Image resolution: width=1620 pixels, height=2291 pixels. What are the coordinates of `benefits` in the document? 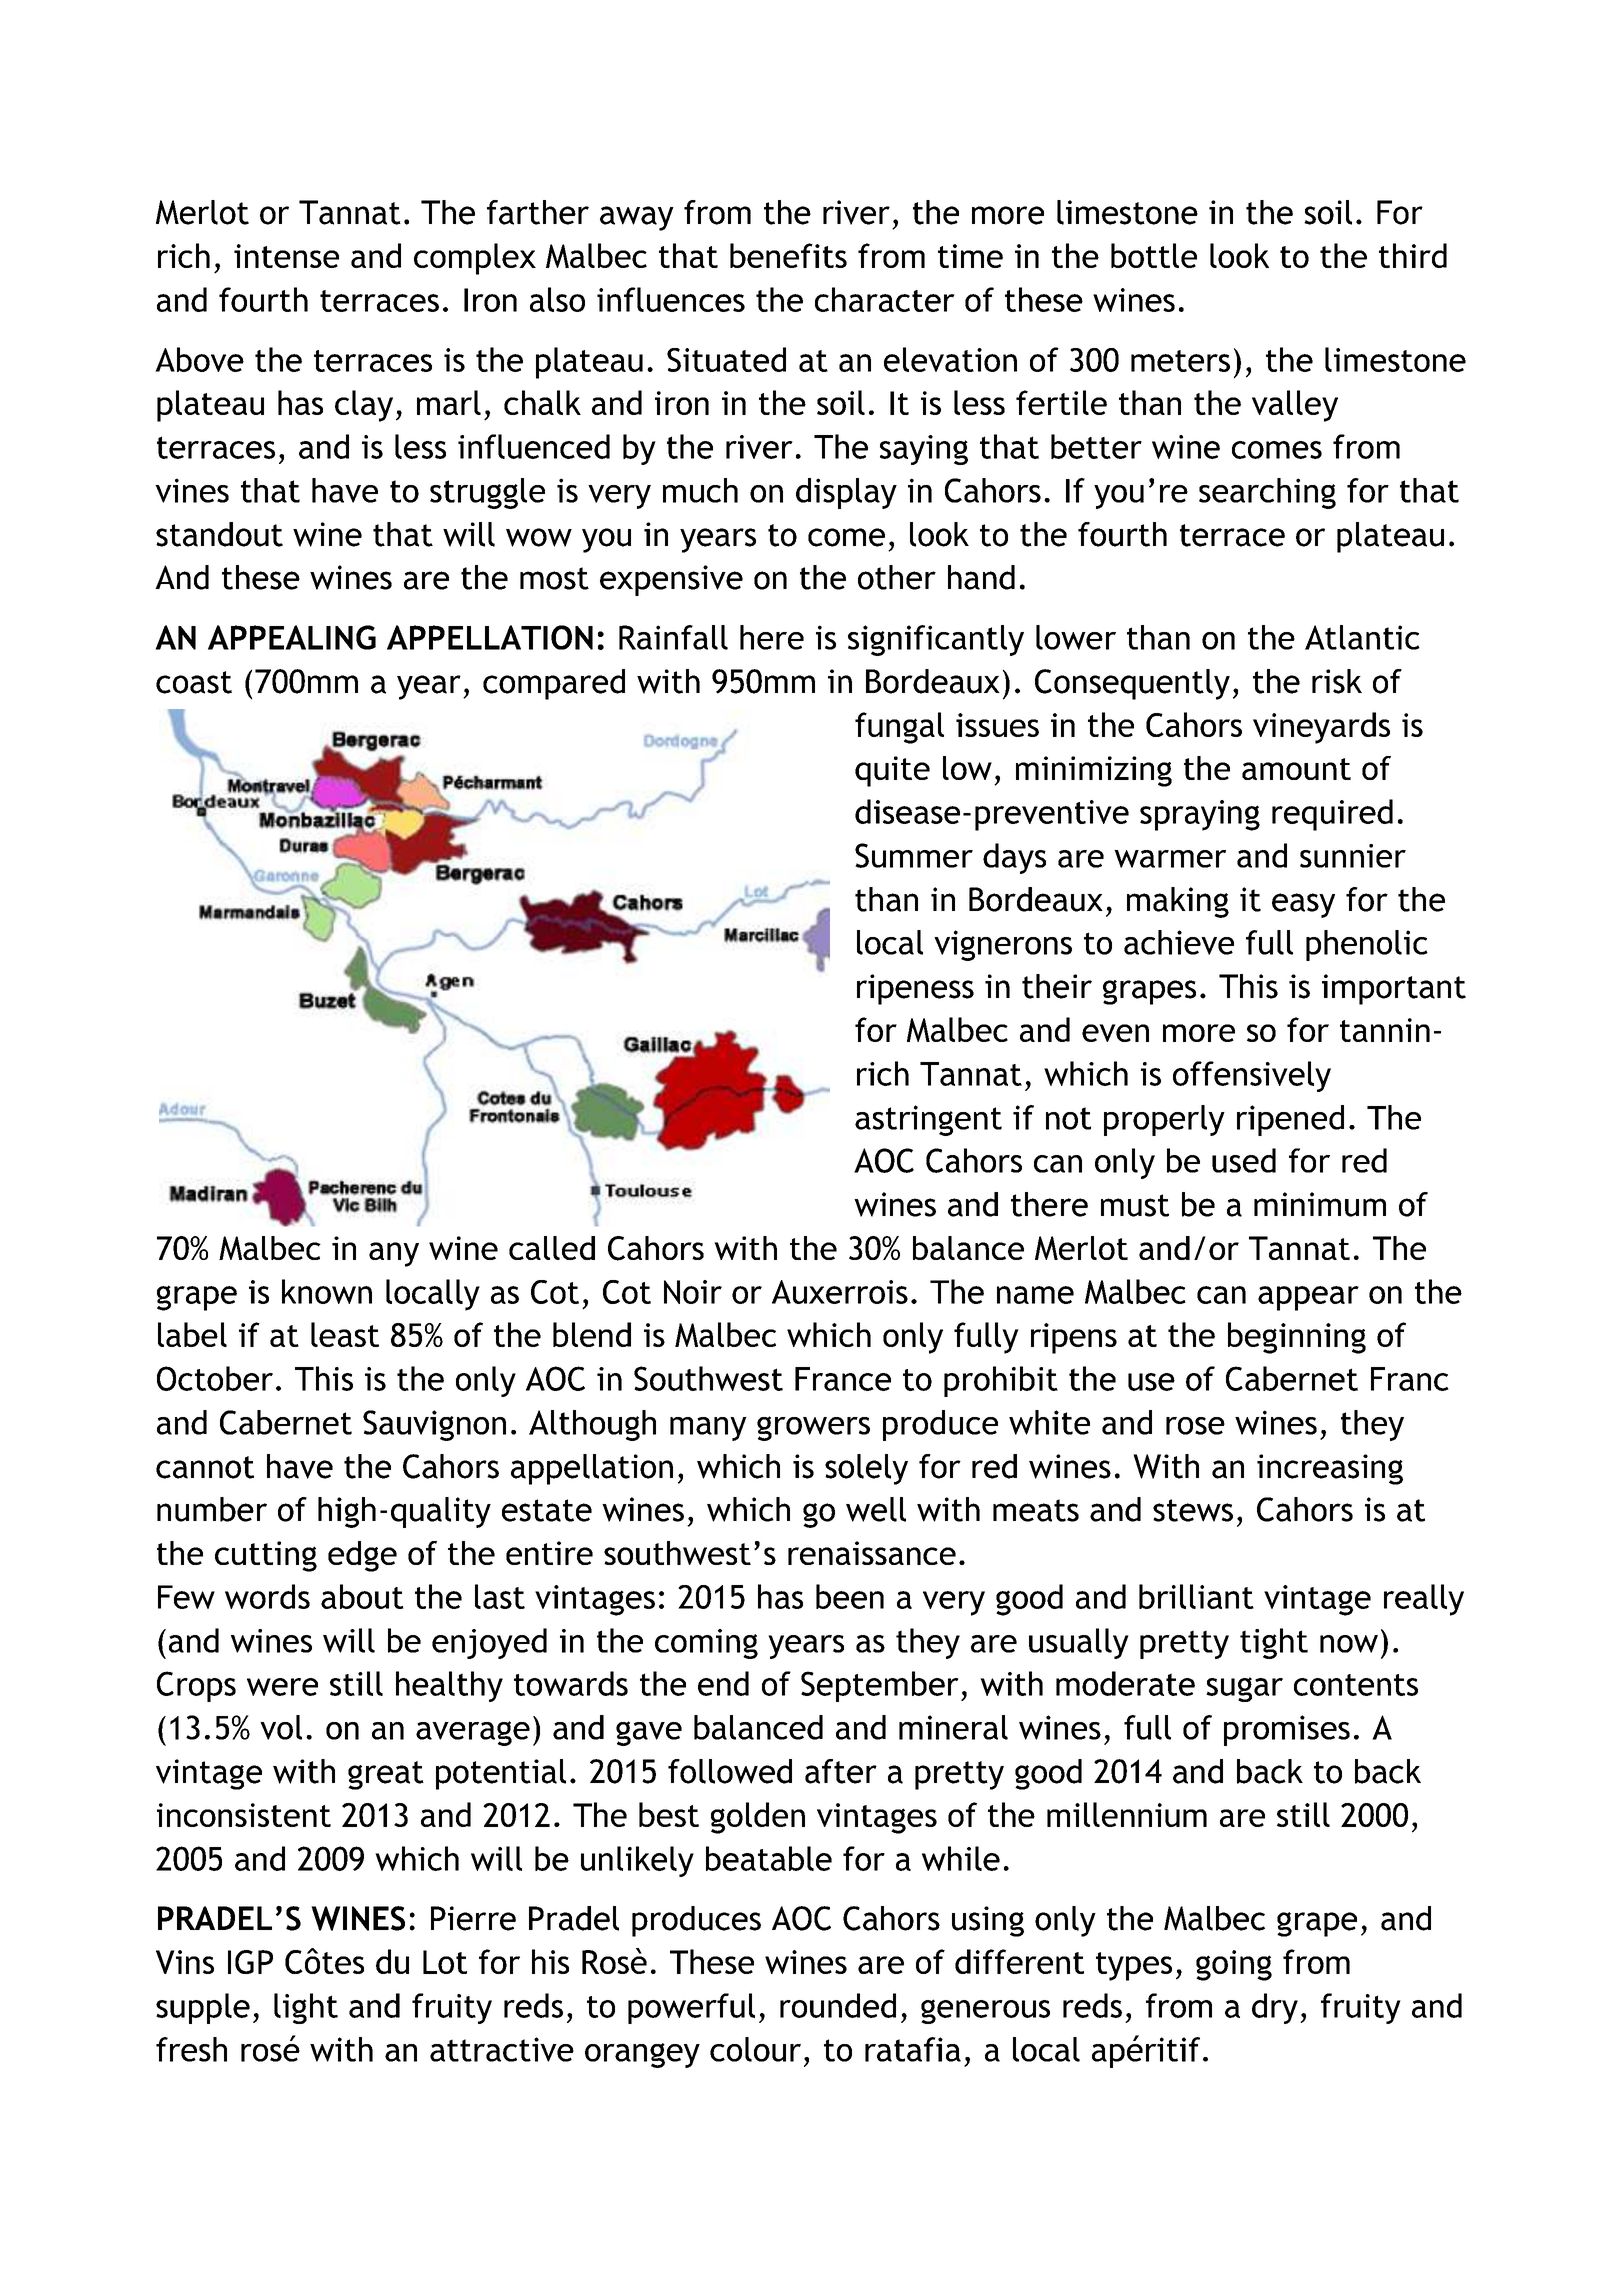 It's located at (788, 255).
